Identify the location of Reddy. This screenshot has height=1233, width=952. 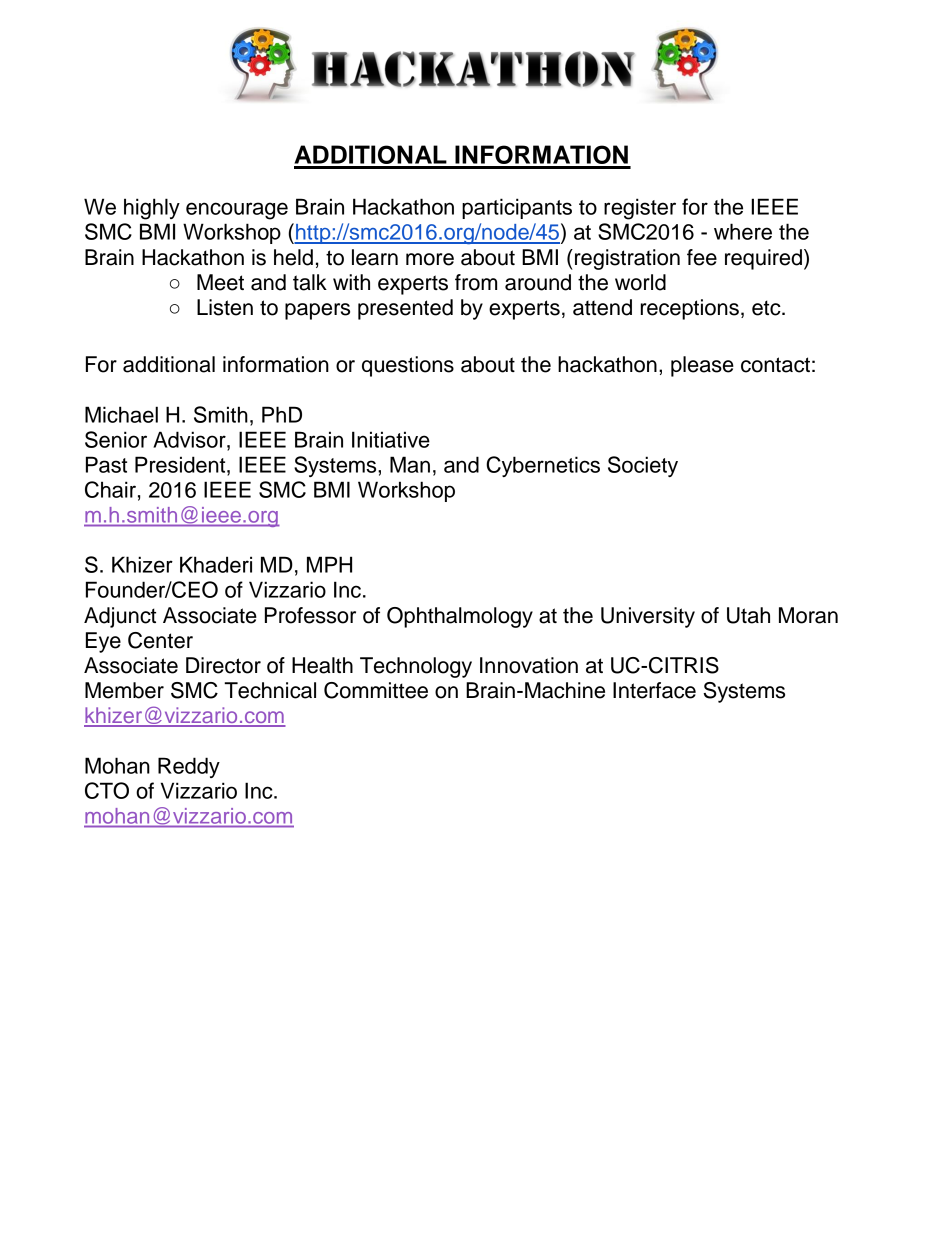
(189, 767).
